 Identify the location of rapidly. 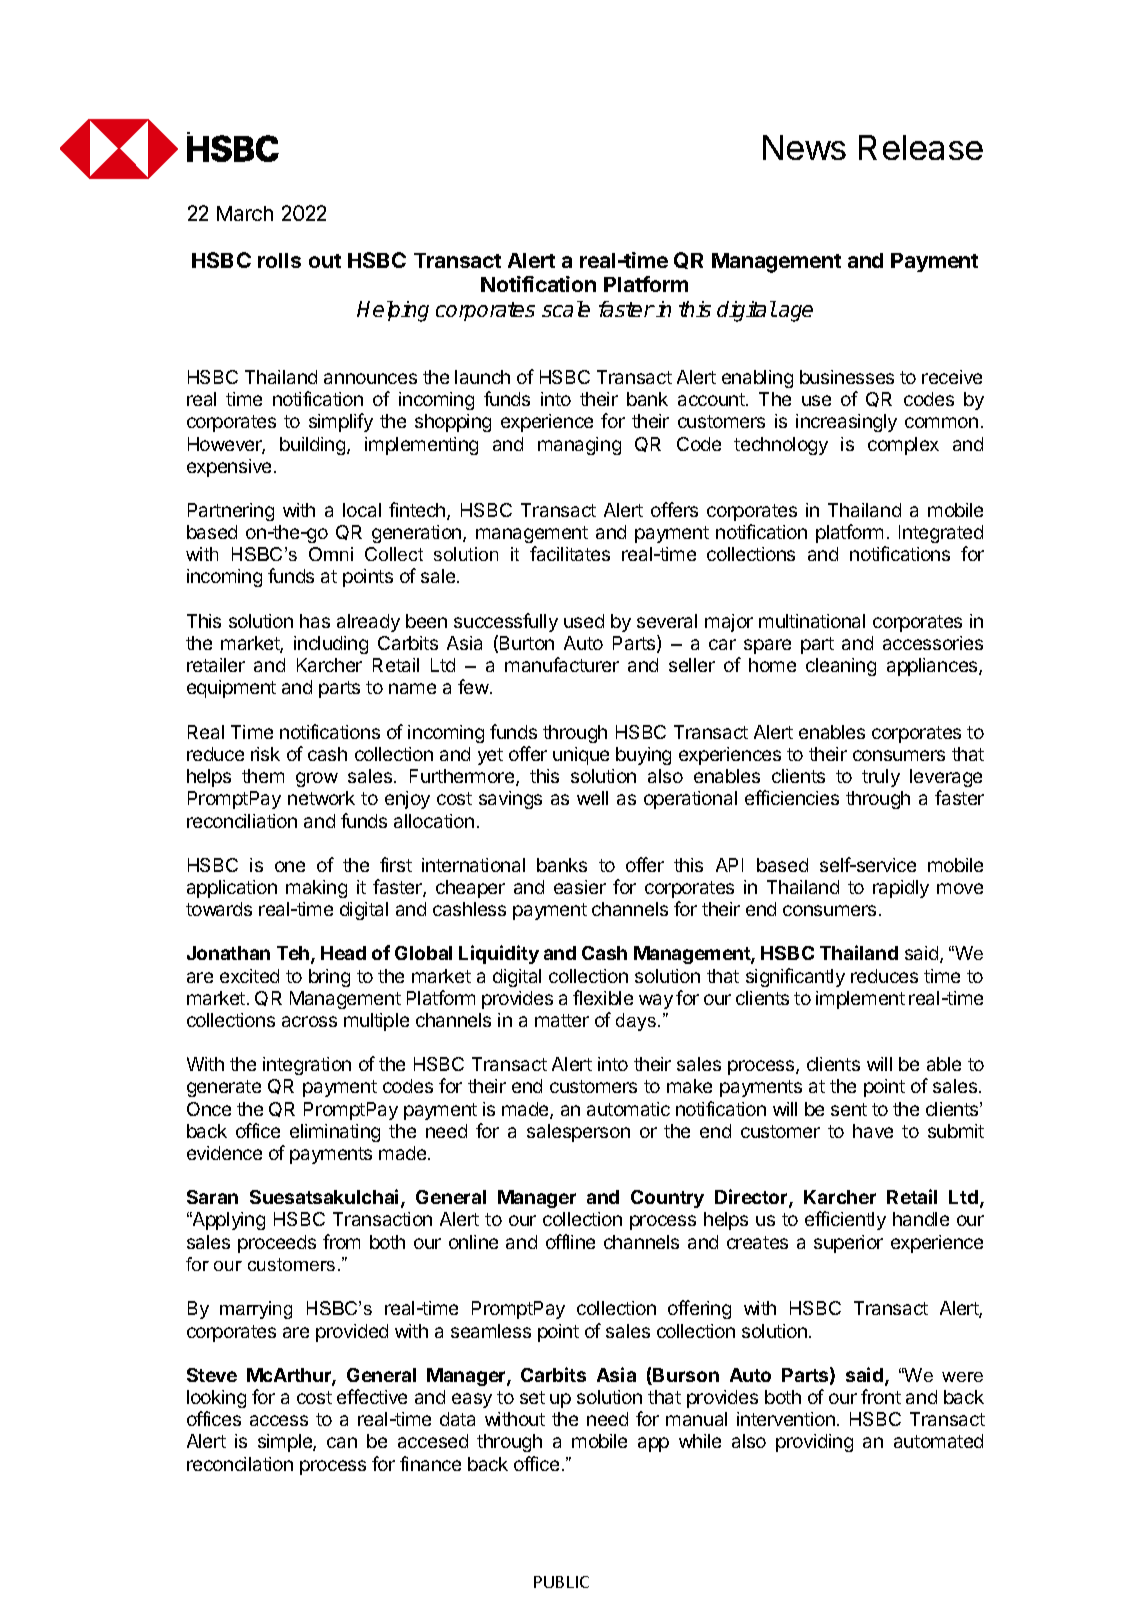
(901, 889).
